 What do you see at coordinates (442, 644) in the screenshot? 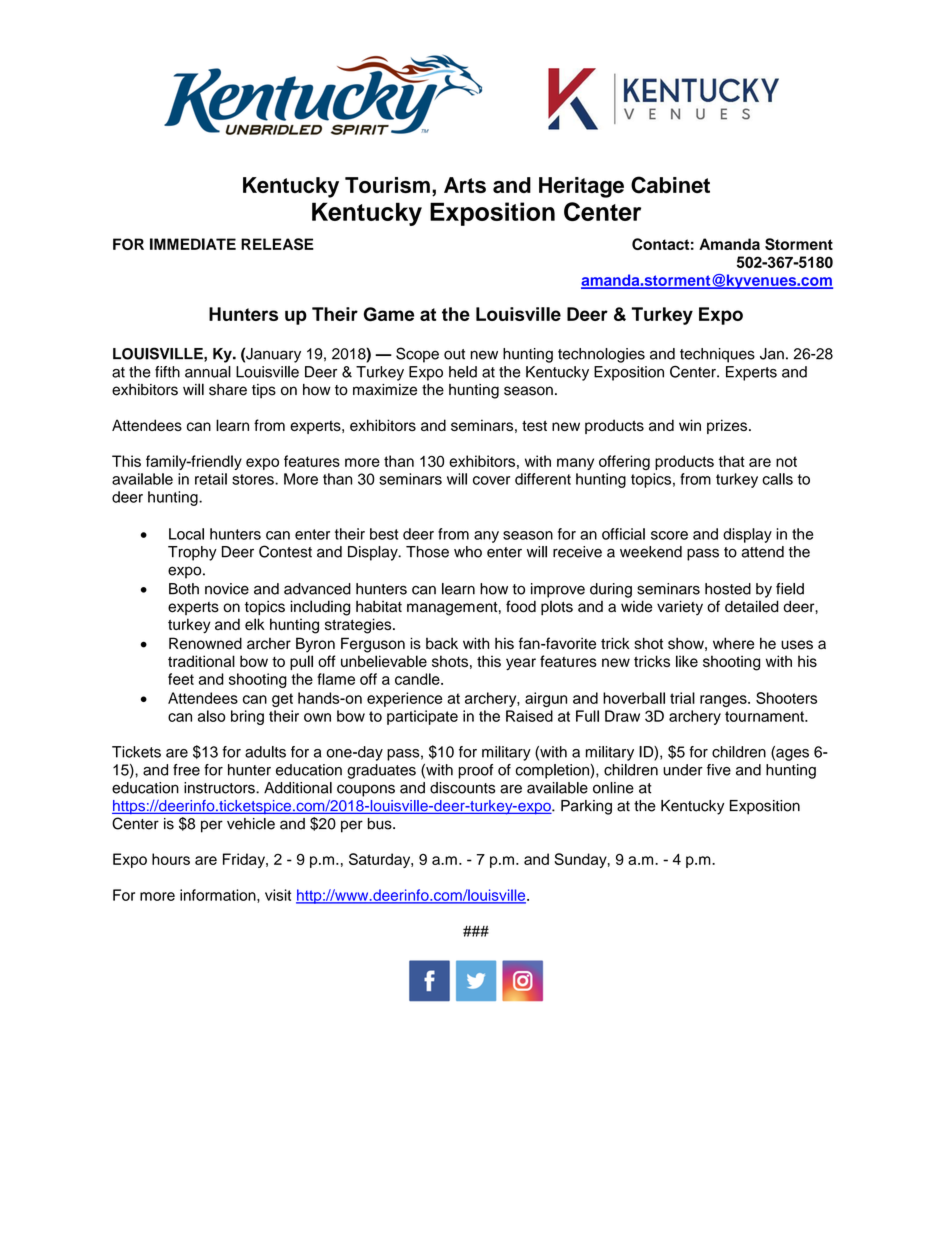
I see `back` at bounding box center [442, 644].
